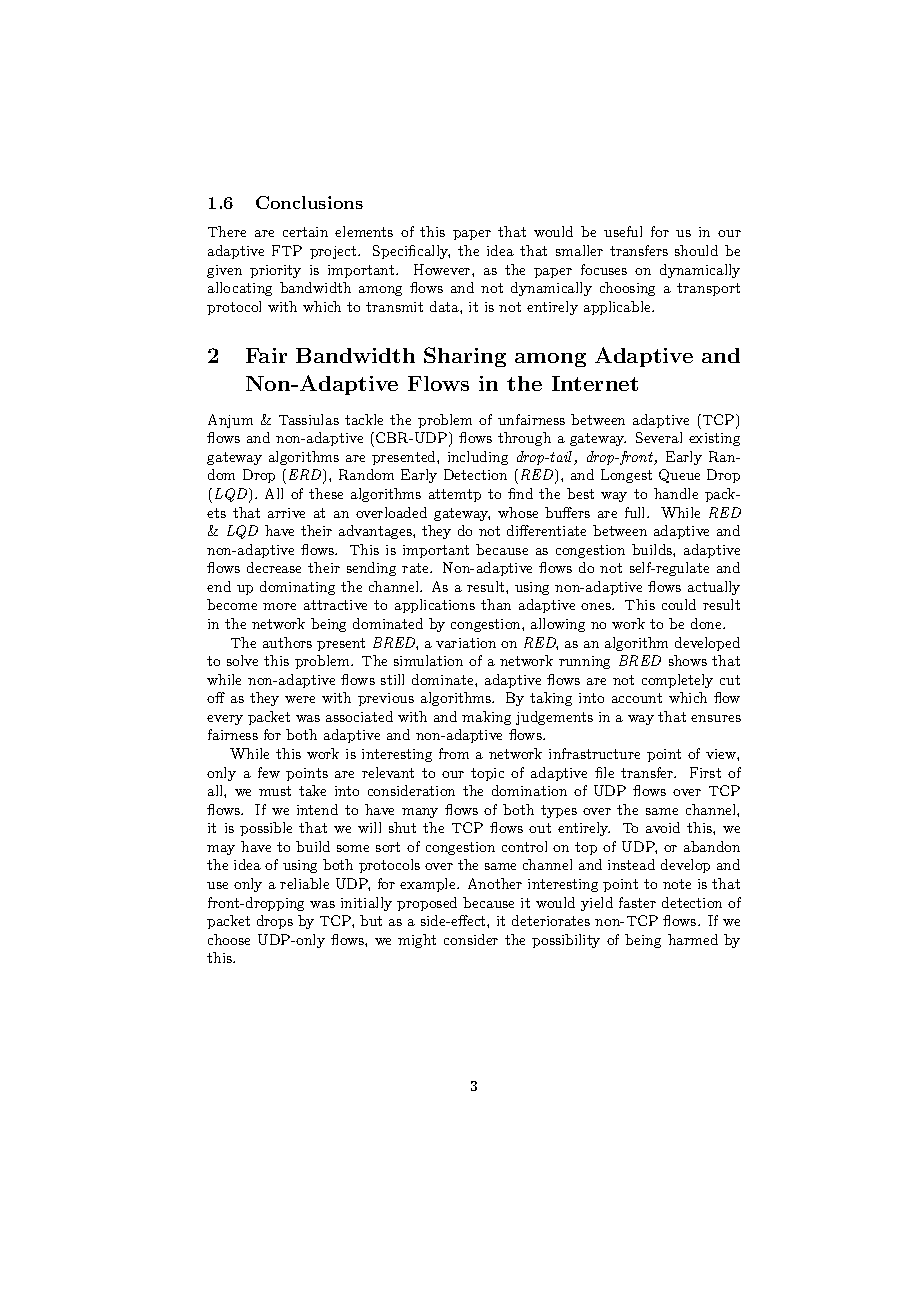 The height and width of the screenshot is (1308, 924). I want to click on First, so click(705, 772).
